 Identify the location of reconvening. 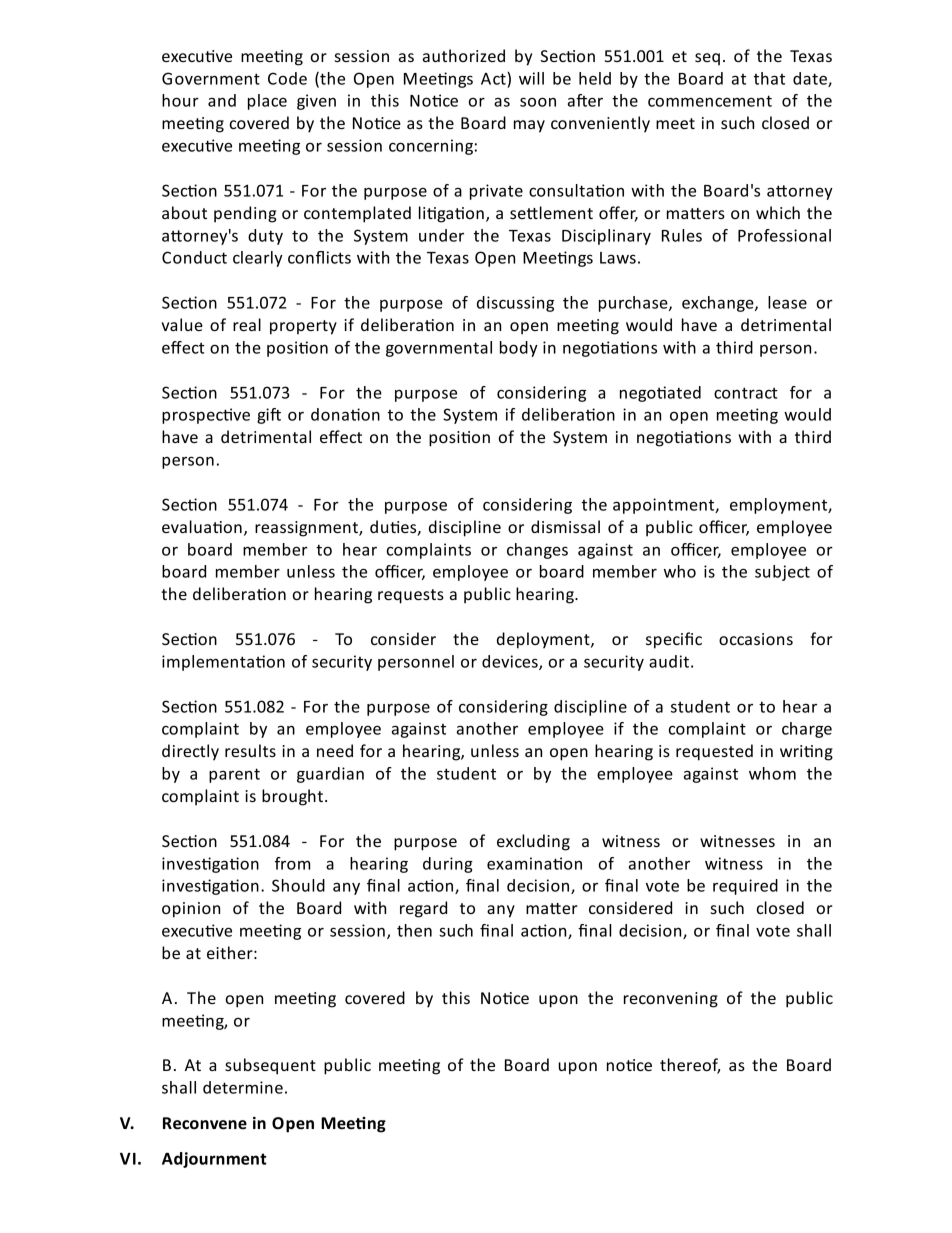
(671, 1000).
